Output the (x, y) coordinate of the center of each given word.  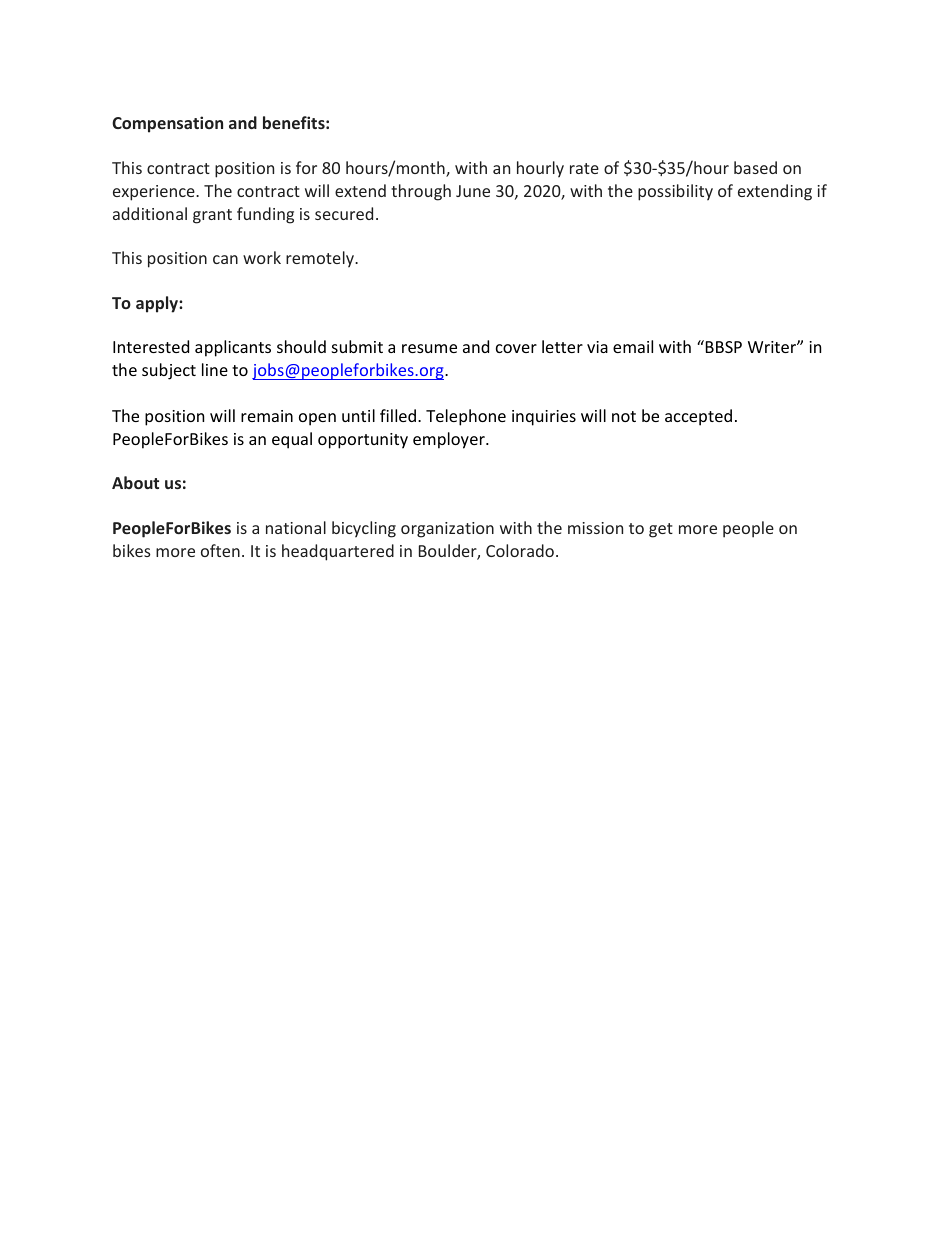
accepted (698, 417)
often (220, 550)
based (755, 167)
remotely (321, 259)
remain (267, 416)
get (661, 530)
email (633, 346)
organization (447, 530)
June (473, 191)
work (262, 257)
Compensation (167, 124)
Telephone (466, 417)
